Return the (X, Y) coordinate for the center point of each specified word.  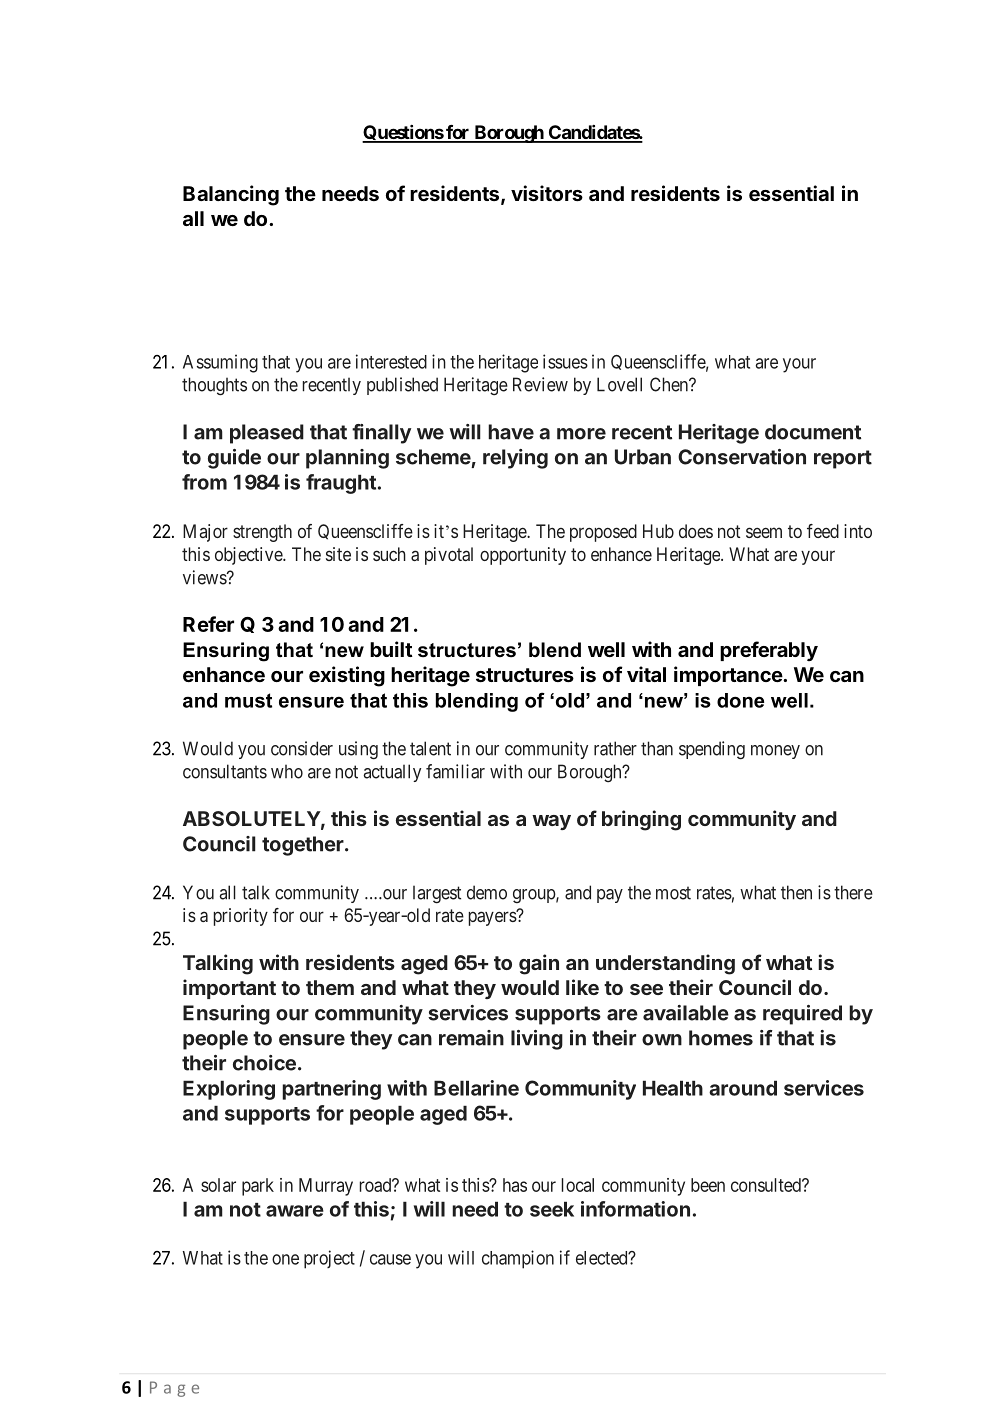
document (813, 432)
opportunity (523, 556)
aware (295, 1211)
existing (347, 676)
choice (264, 1063)
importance (729, 676)
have (511, 432)
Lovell (619, 384)
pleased (267, 434)
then (796, 892)
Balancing (231, 195)
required (802, 1015)
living (537, 1040)
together (303, 846)
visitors (547, 193)
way (551, 822)
